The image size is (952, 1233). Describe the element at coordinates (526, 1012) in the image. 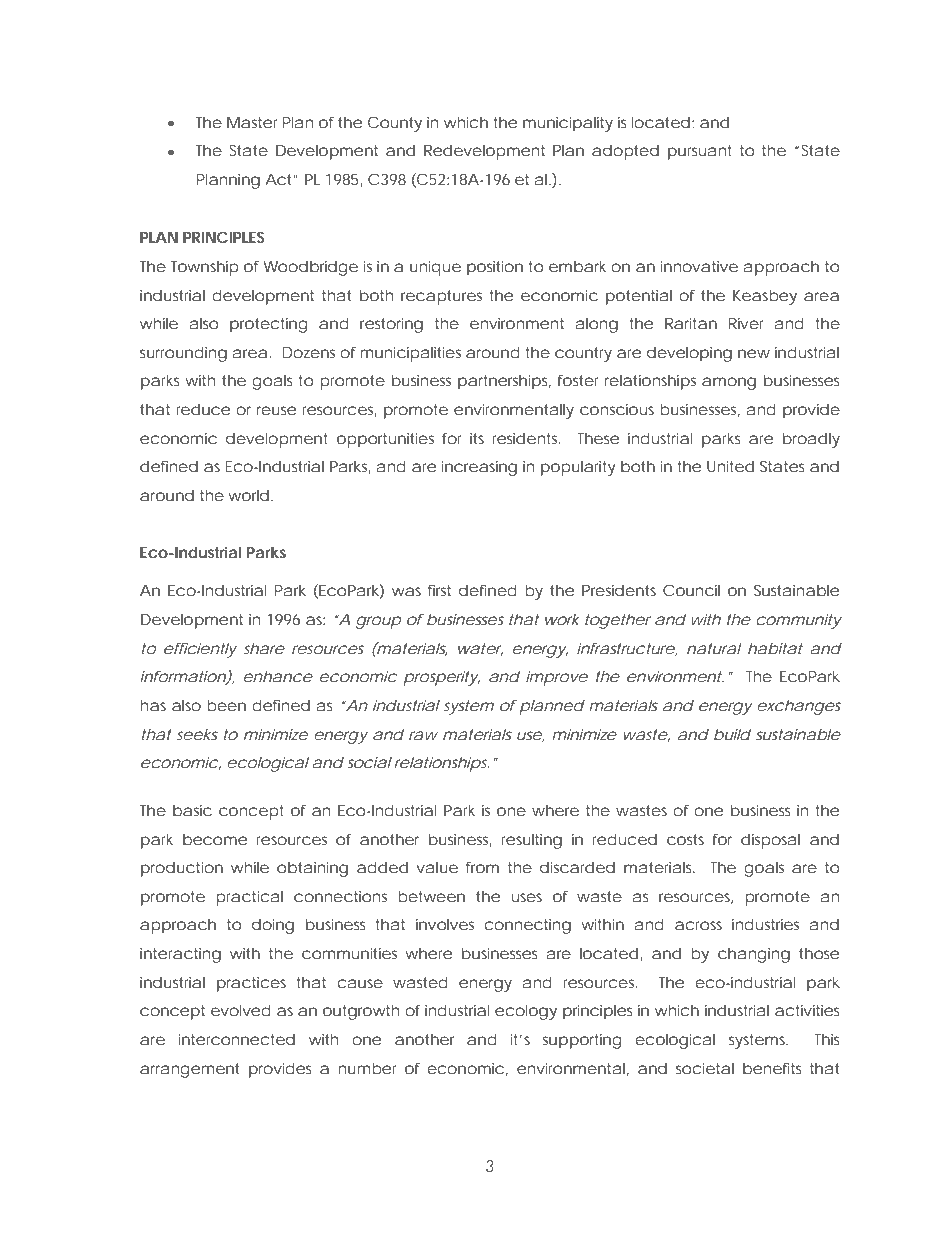

I see `ecology` at that location.
